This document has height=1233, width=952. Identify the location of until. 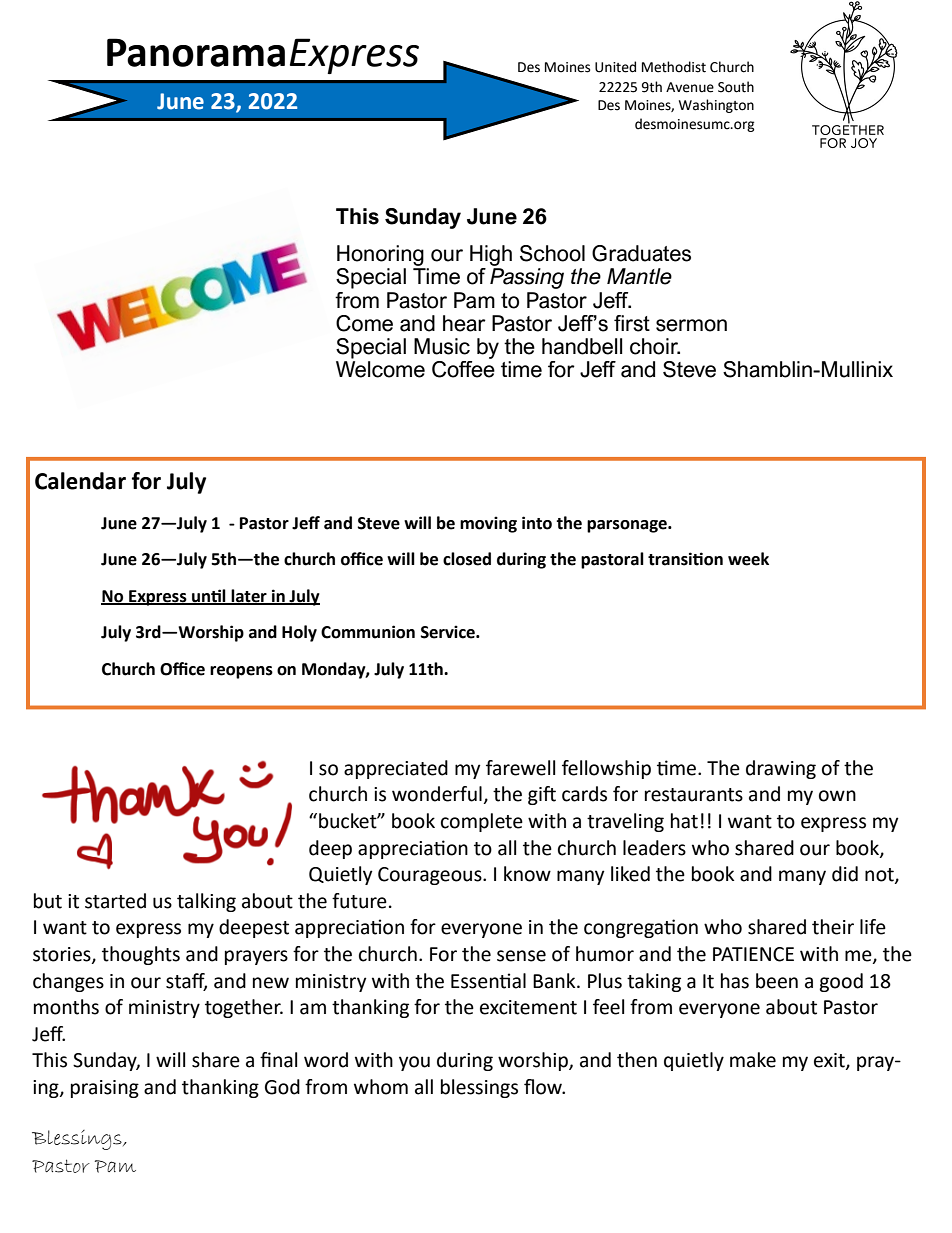
(209, 596).
